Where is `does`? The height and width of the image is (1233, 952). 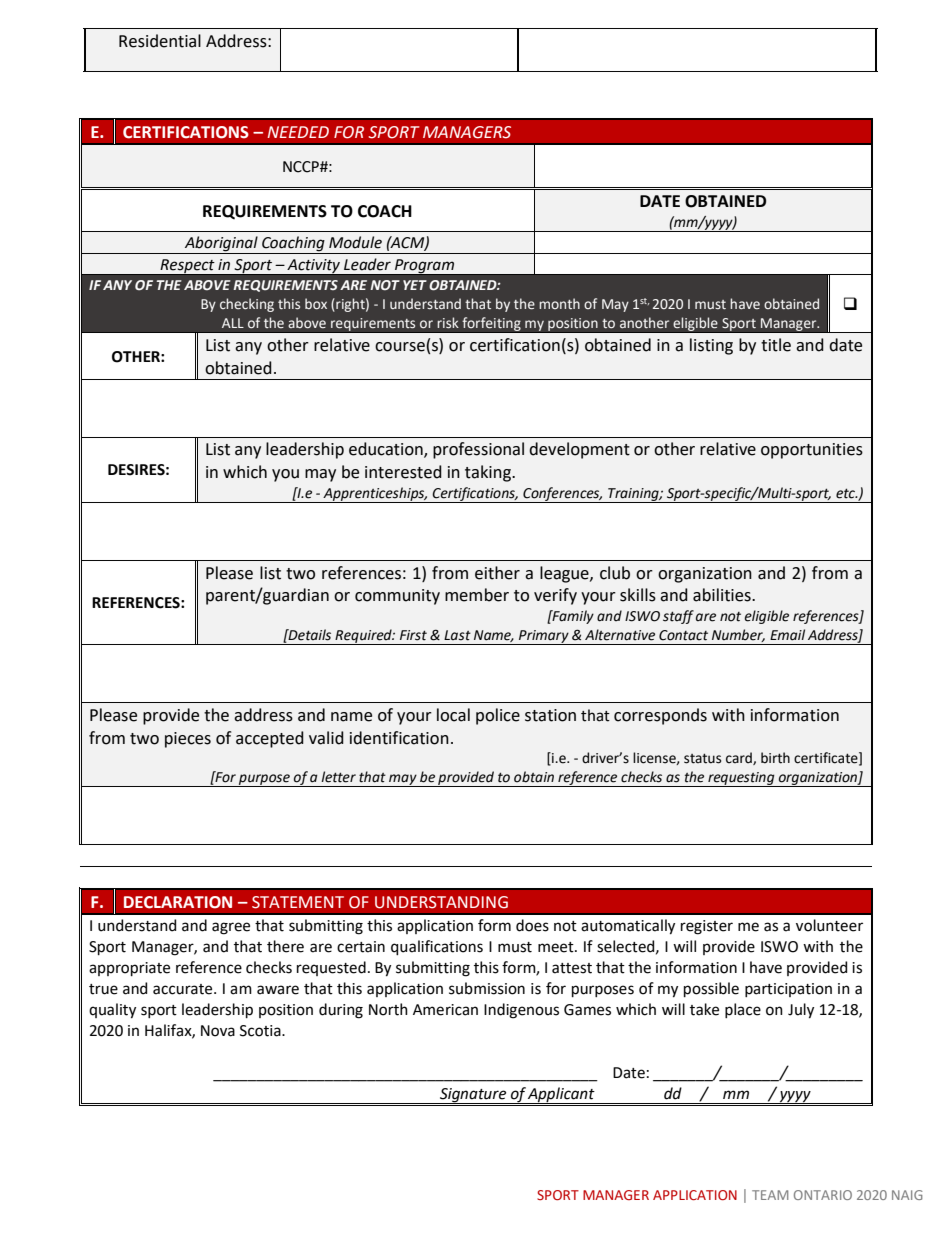 does is located at coordinates (532, 925).
